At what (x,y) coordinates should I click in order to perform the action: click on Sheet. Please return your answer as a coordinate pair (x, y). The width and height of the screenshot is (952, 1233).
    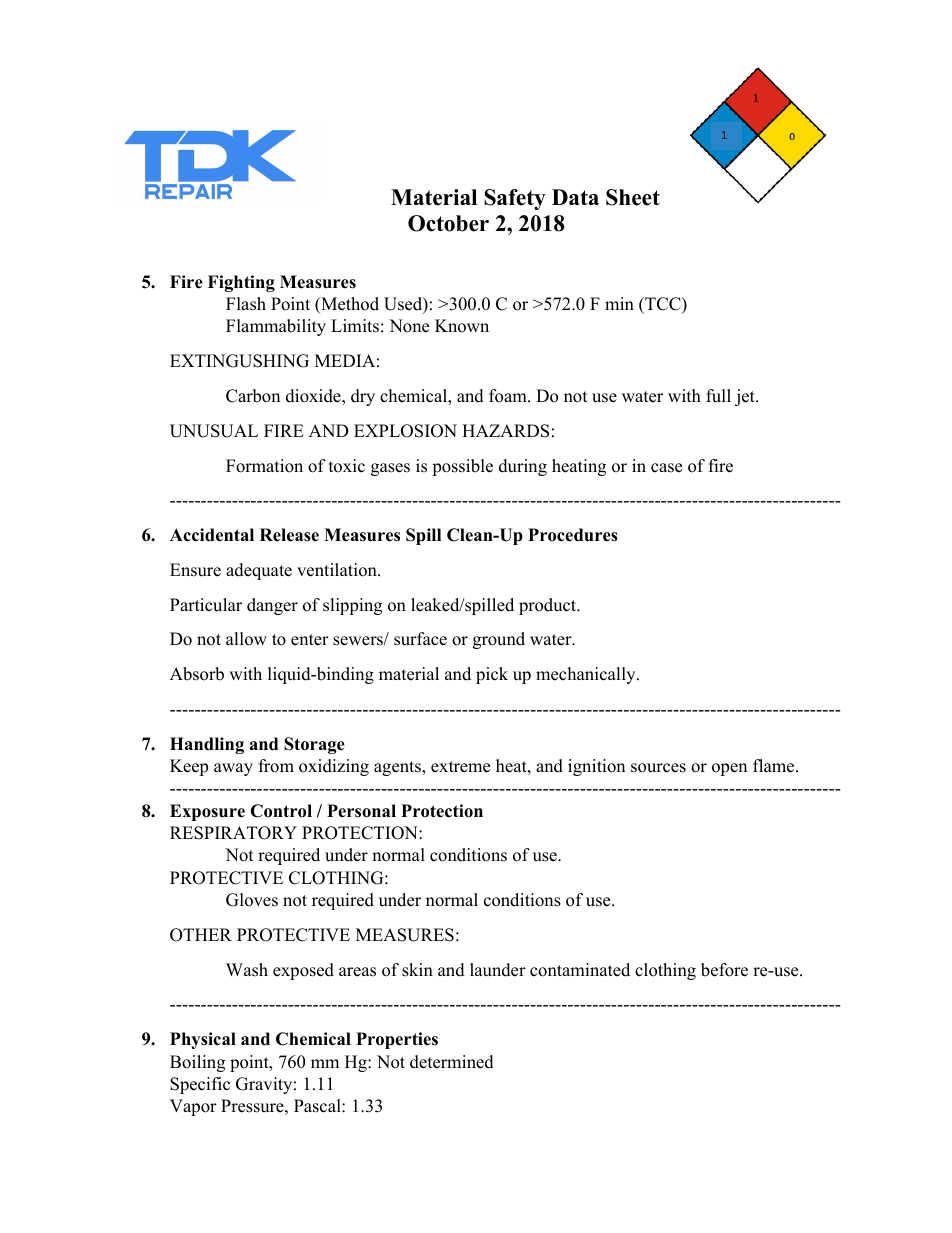
    Looking at the image, I should click on (633, 197).
